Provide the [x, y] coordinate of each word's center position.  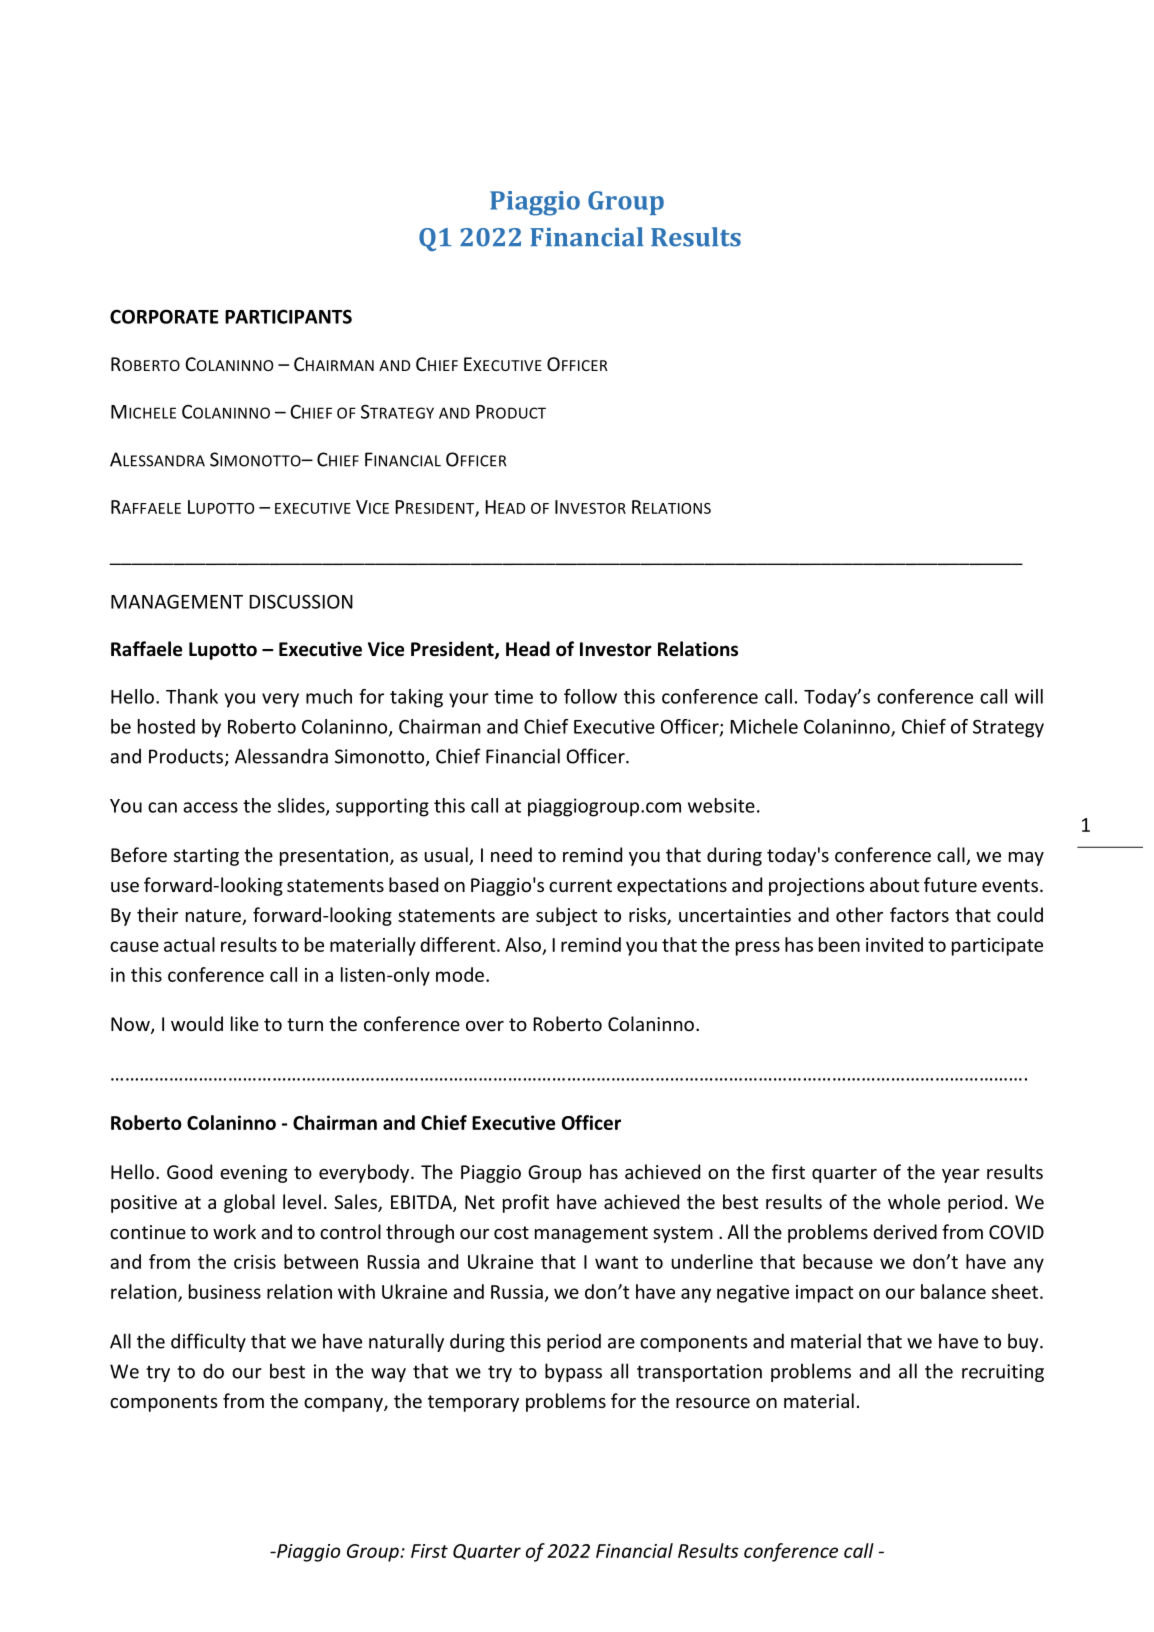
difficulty [208, 1342]
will [1029, 696]
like [245, 1023]
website [721, 805]
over [485, 1026]
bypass [573, 1372]
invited [894, 944]
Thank [192, 696]
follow [590, 696]
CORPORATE [164, 316]
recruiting [1003, 1373]
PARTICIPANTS [288, 316]
